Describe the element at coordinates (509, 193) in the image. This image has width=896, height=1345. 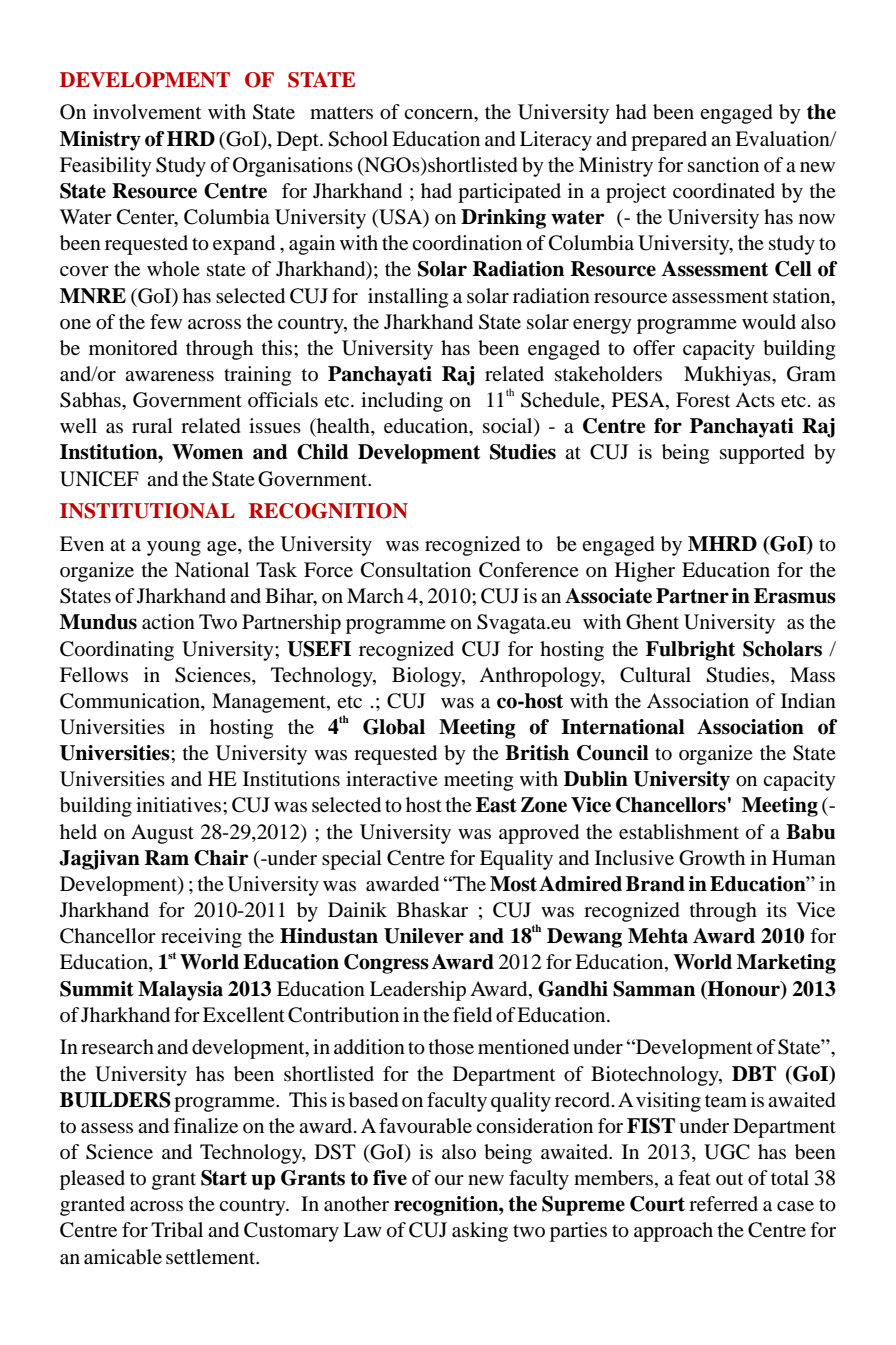
I see `participated` at that location.
